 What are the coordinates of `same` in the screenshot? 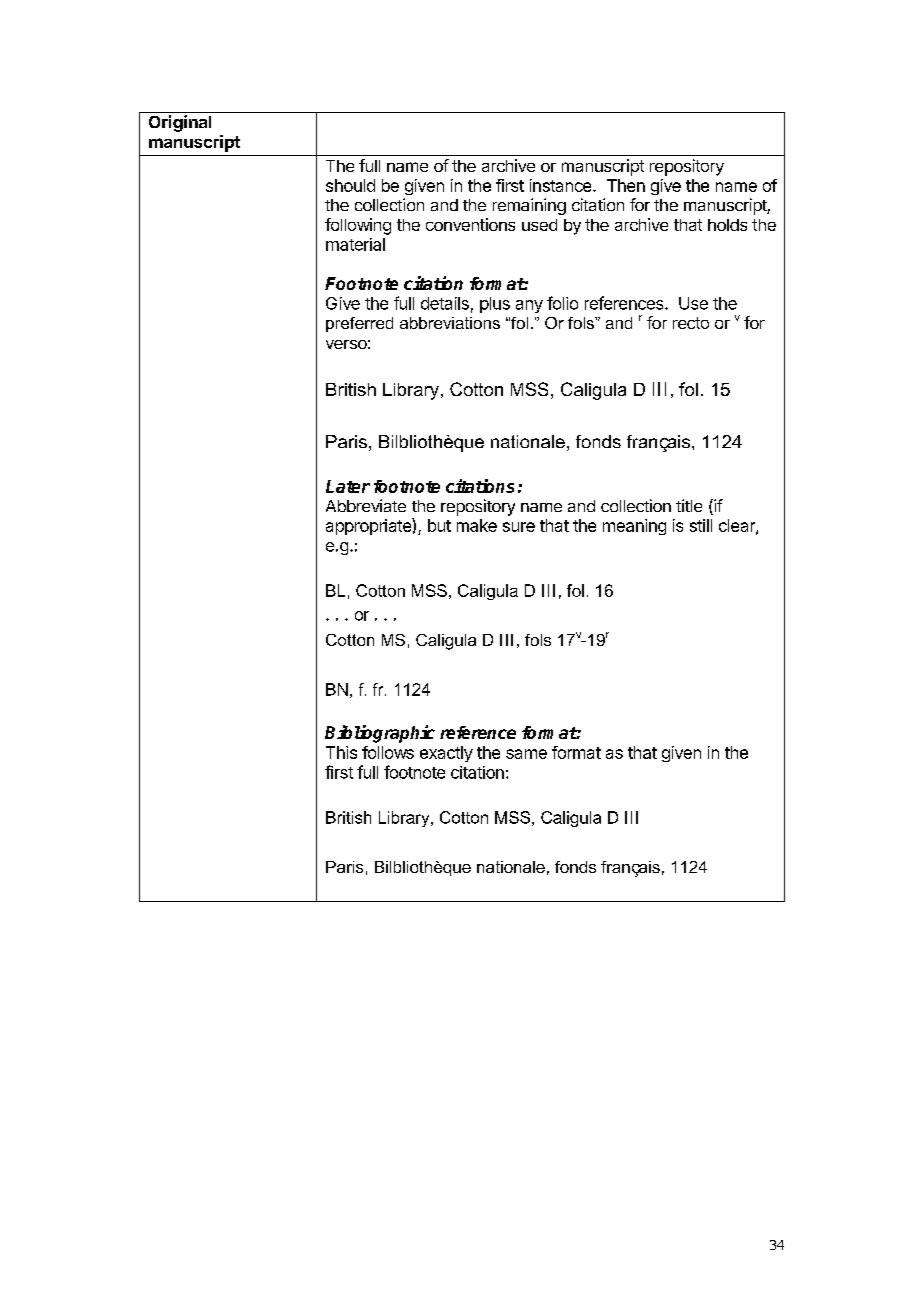 It's located at (526, 754).
